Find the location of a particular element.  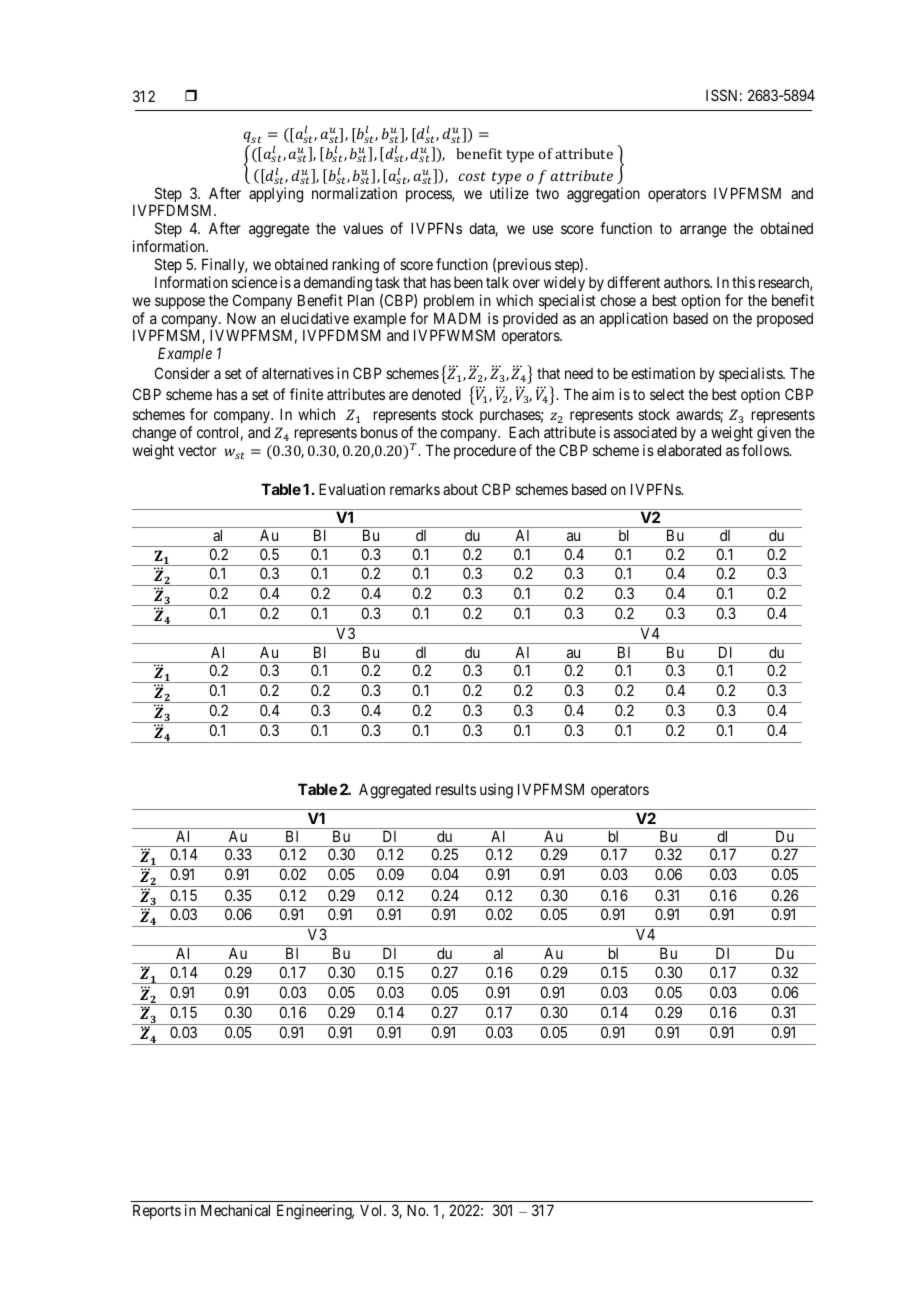

using is located at coordinates (496, 791).
